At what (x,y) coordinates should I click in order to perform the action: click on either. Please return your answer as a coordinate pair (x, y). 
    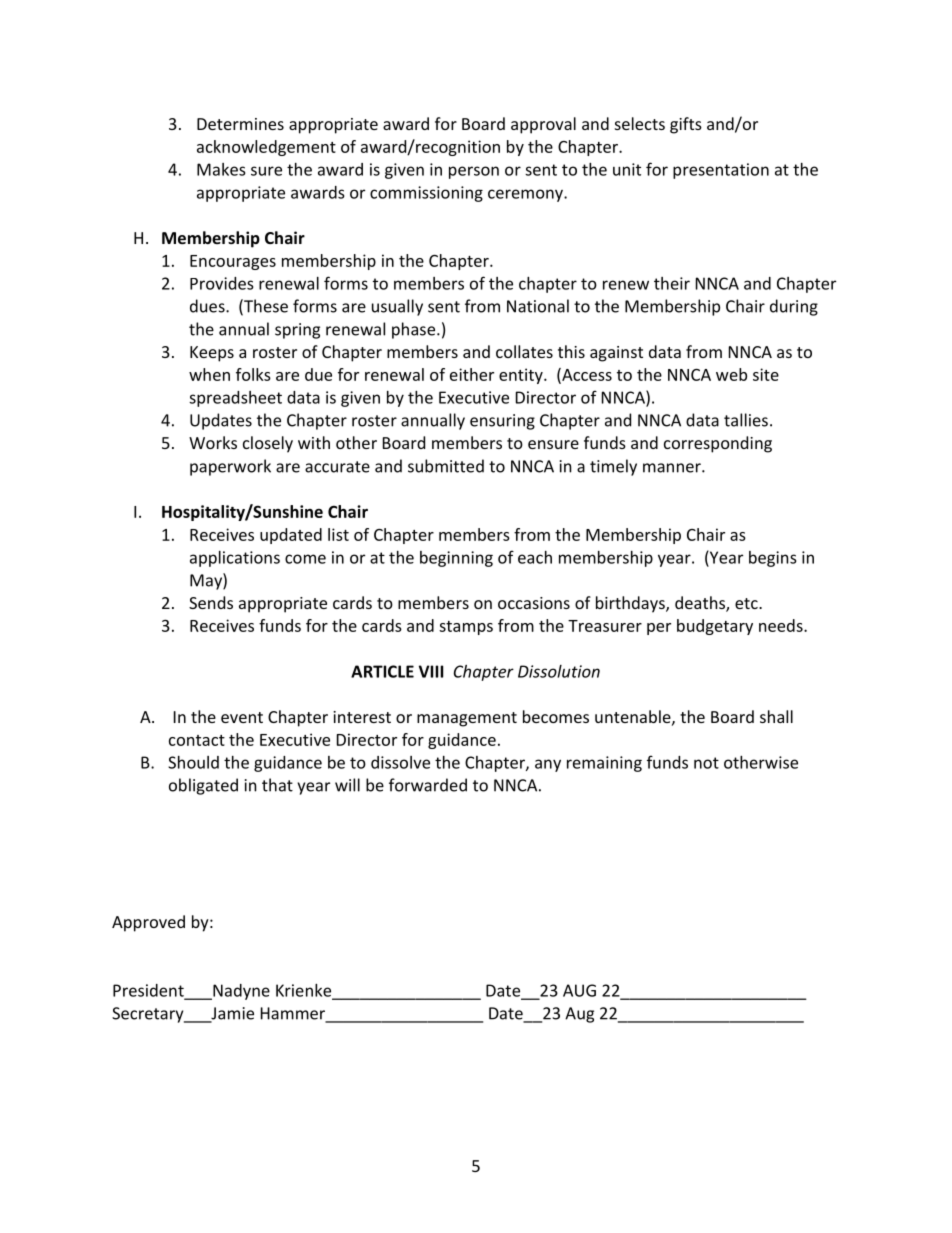
    Looking at the image, I should click on (472, 374).
